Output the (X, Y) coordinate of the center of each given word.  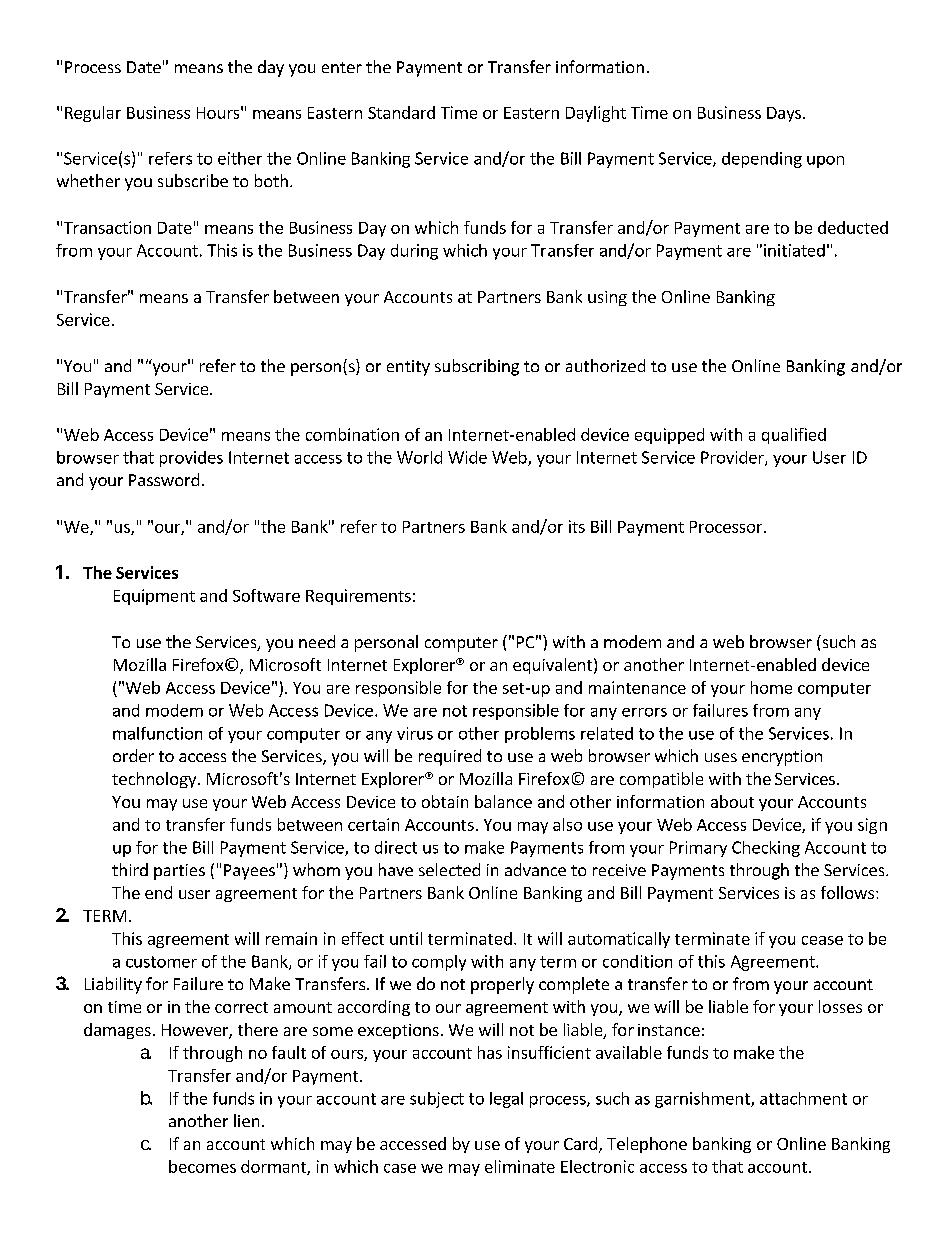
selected (449, 869)
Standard (401, 112)
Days (784, 114)
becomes (202, 1166)
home (771, 687)
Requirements (358, 597)
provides (191, 459)
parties (179, 872)
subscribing (477, 367)
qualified (794, 436)
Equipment (154, 597)
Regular (93, 114)
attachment (803, 1098)
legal (506, 1100)
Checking (766, 849)
